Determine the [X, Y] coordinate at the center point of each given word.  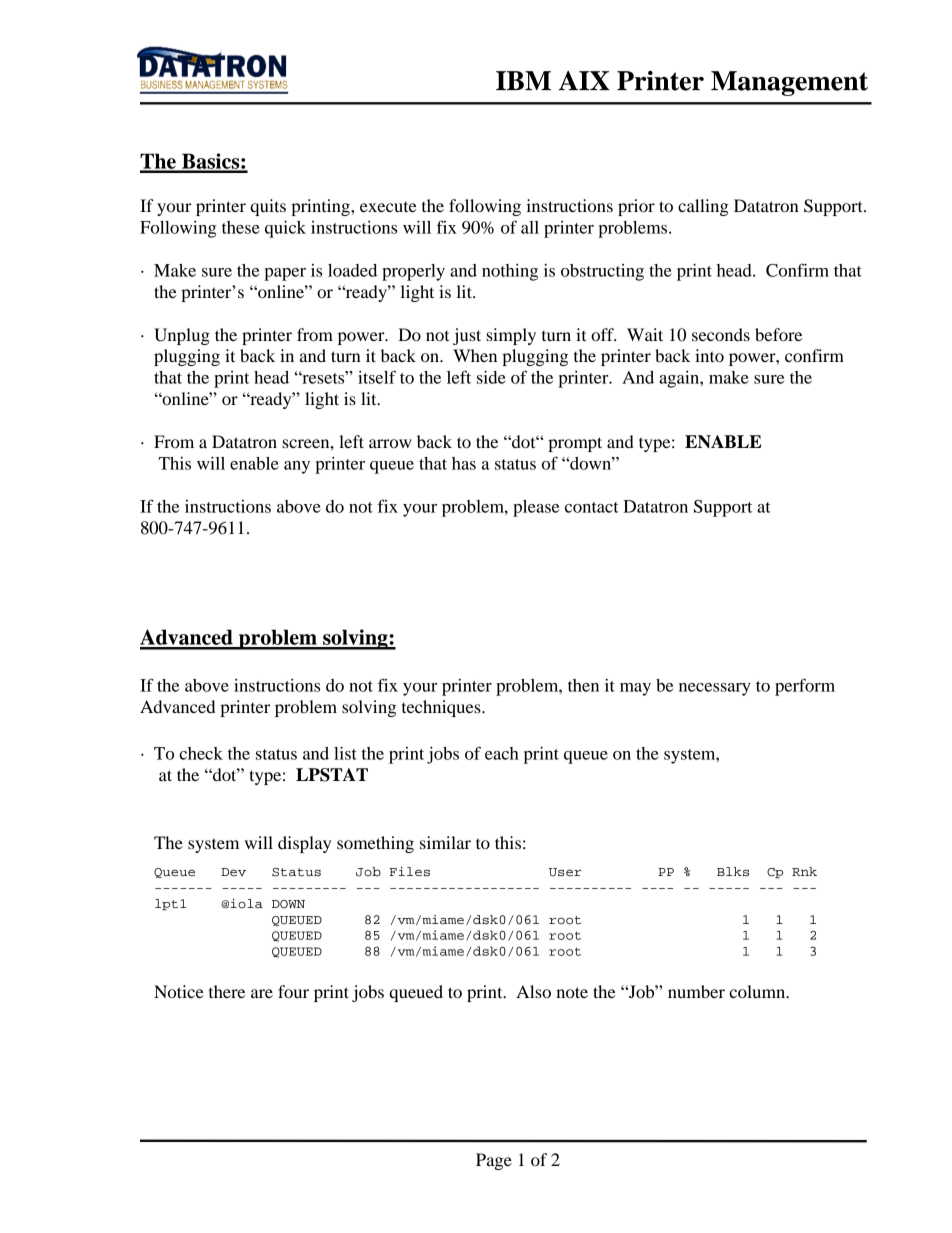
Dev [233, 872]
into [709, 355]
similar [445, 842]
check [201, 753]
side [491, 377]
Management [789, 83]
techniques [442, 708]
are [262, 993]
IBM [523, 80]
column [758, 991]
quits [268, 207]
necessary [715, 689]
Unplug [182, 336]
